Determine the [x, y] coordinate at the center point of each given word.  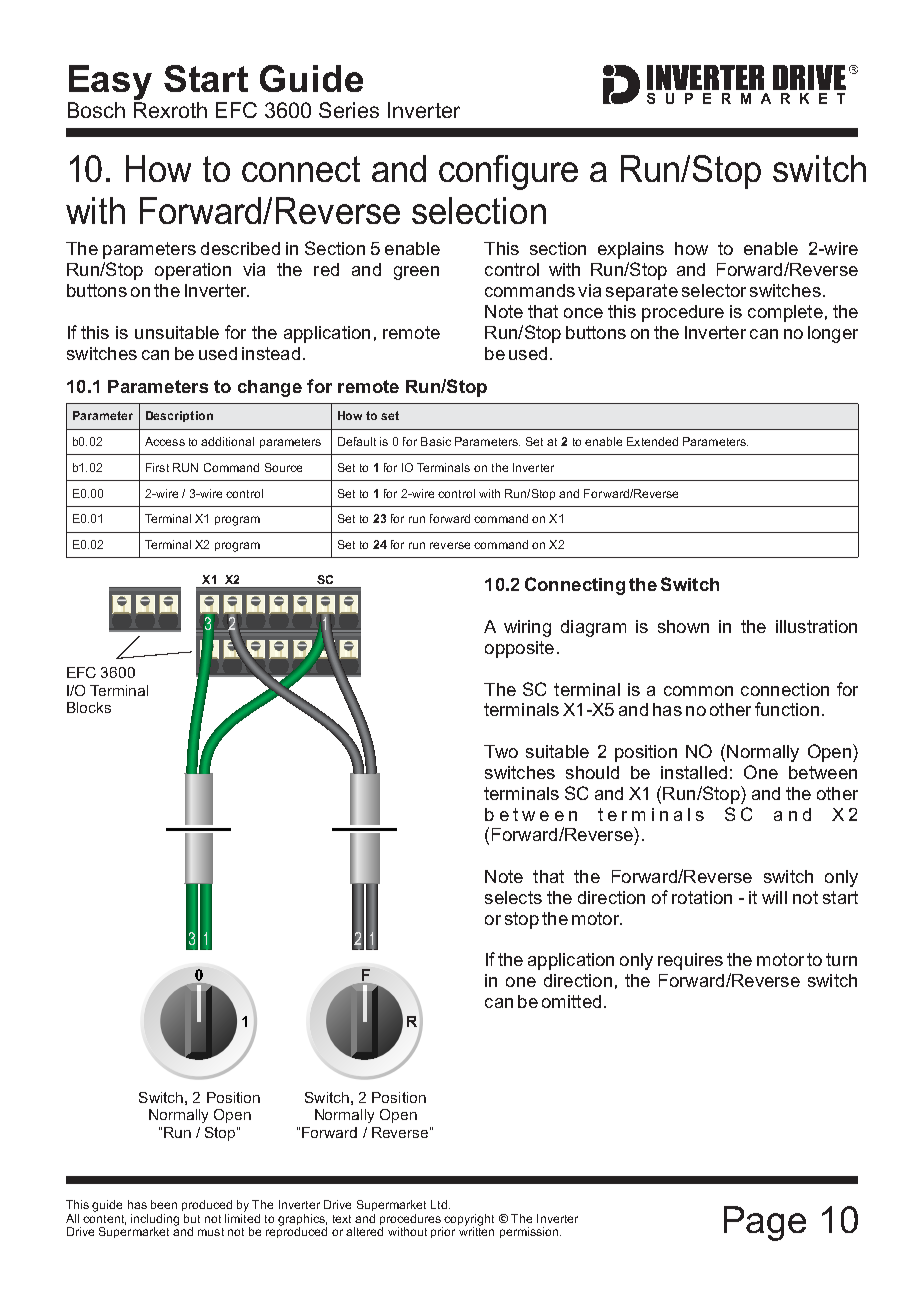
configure [508, 172]
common [698, 691]
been [164, 1204]
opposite [519, 649]
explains [631, 250]
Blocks [89, 707]
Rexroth [170, 110]
